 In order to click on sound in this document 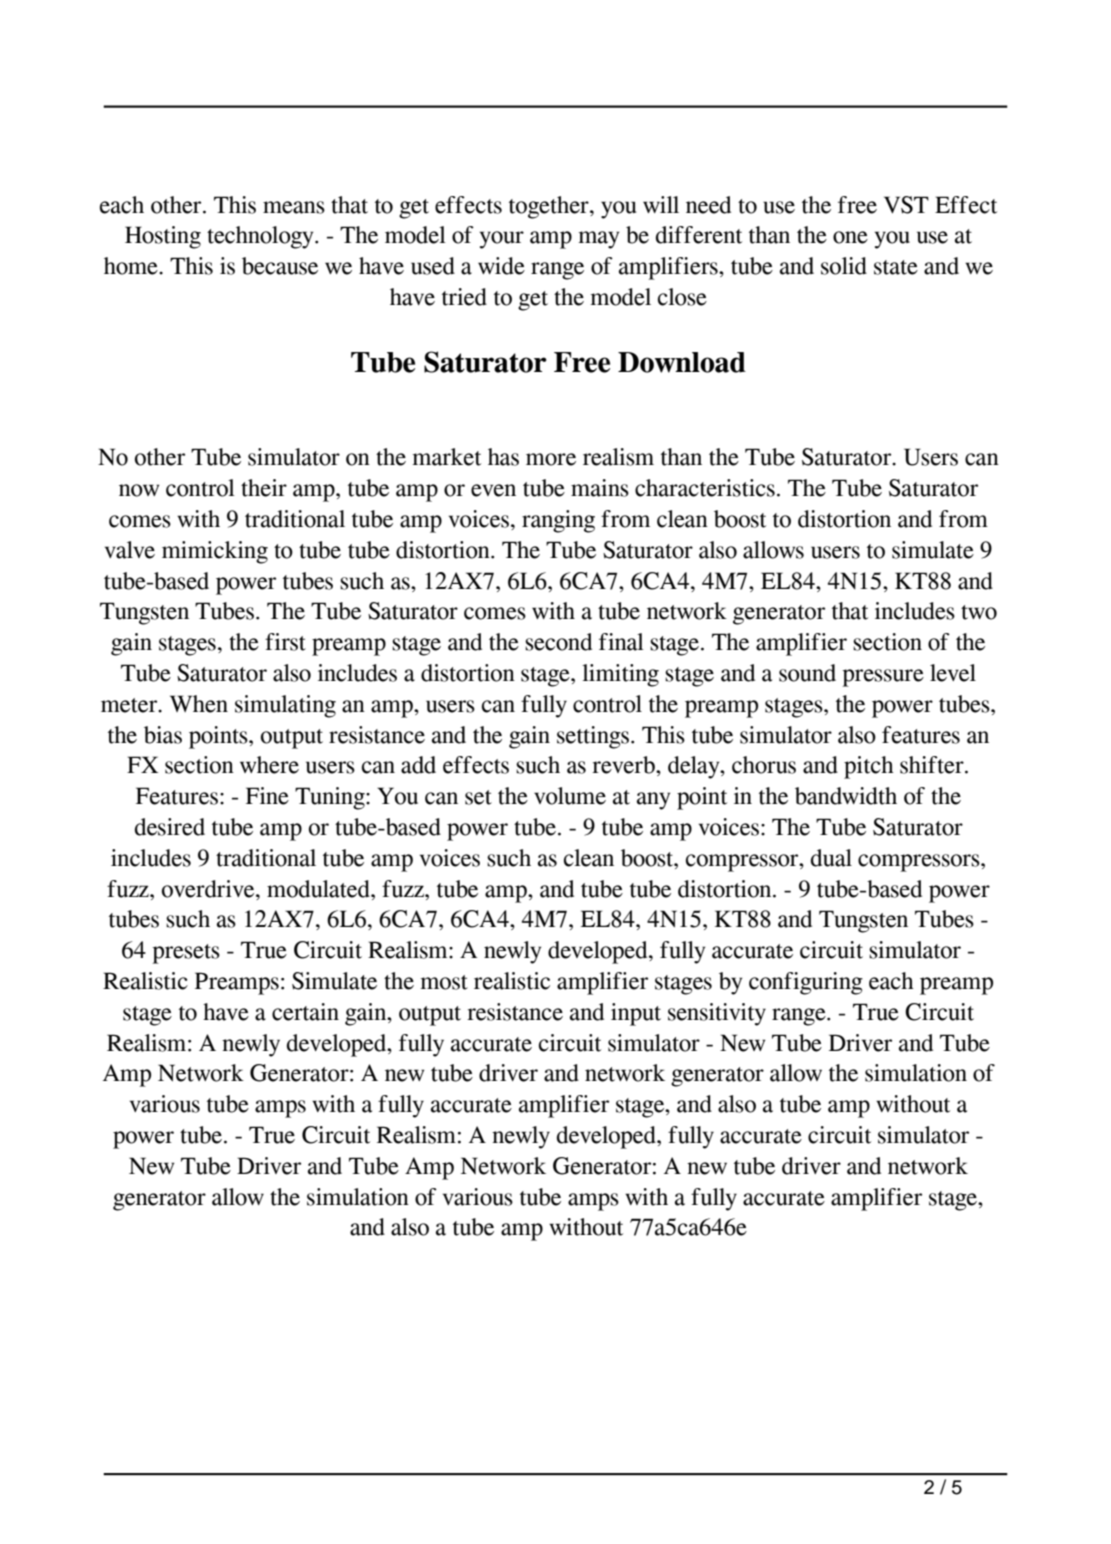, I will do `click(807, 673)`.
